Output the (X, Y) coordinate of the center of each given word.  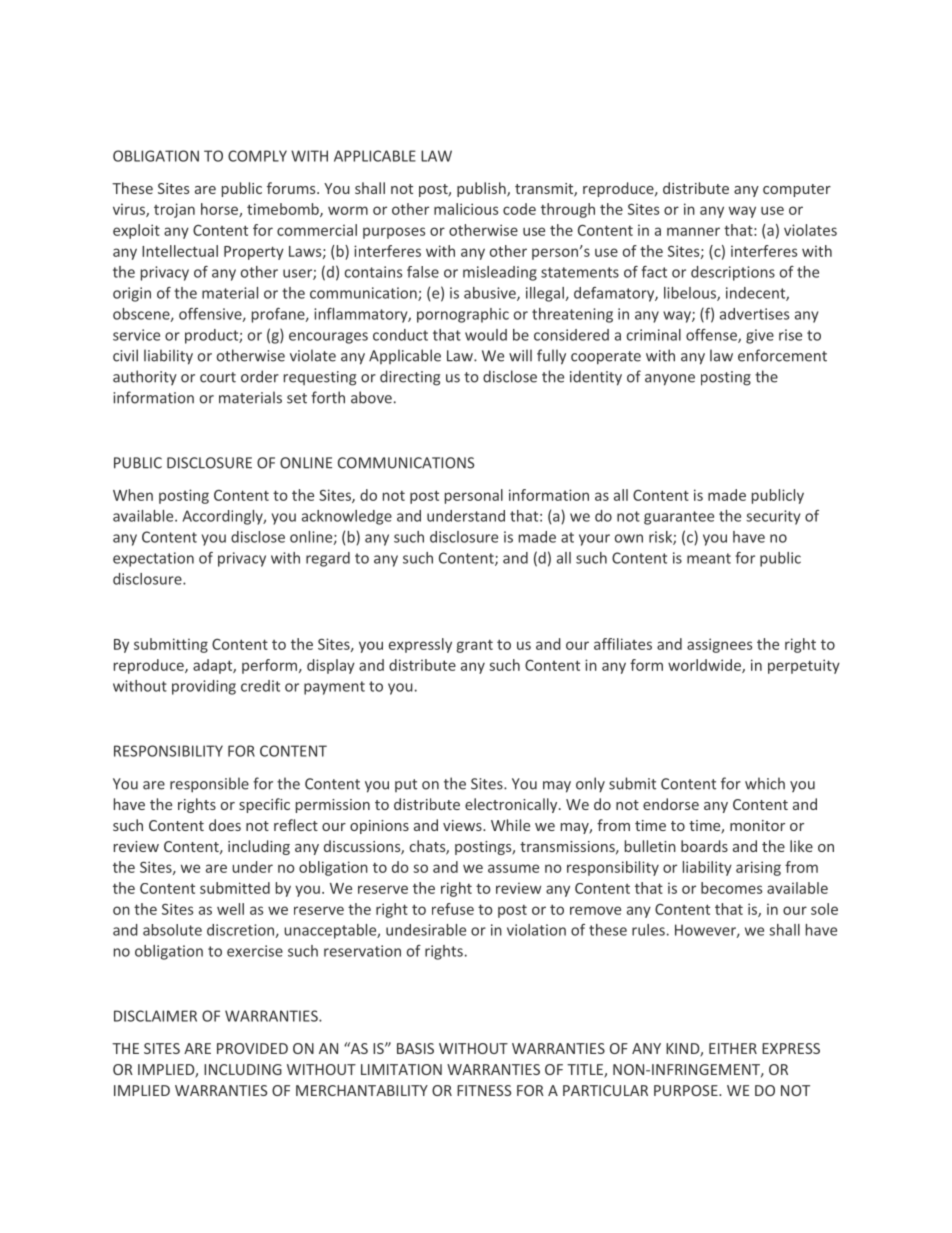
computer (797, 190)
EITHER (733, 1048)
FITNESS (484, 1090)
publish (482, 189)
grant (474, 646)
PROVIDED (252, 1048)
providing (204, 687)
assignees (719, 645)
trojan (174, 210)
